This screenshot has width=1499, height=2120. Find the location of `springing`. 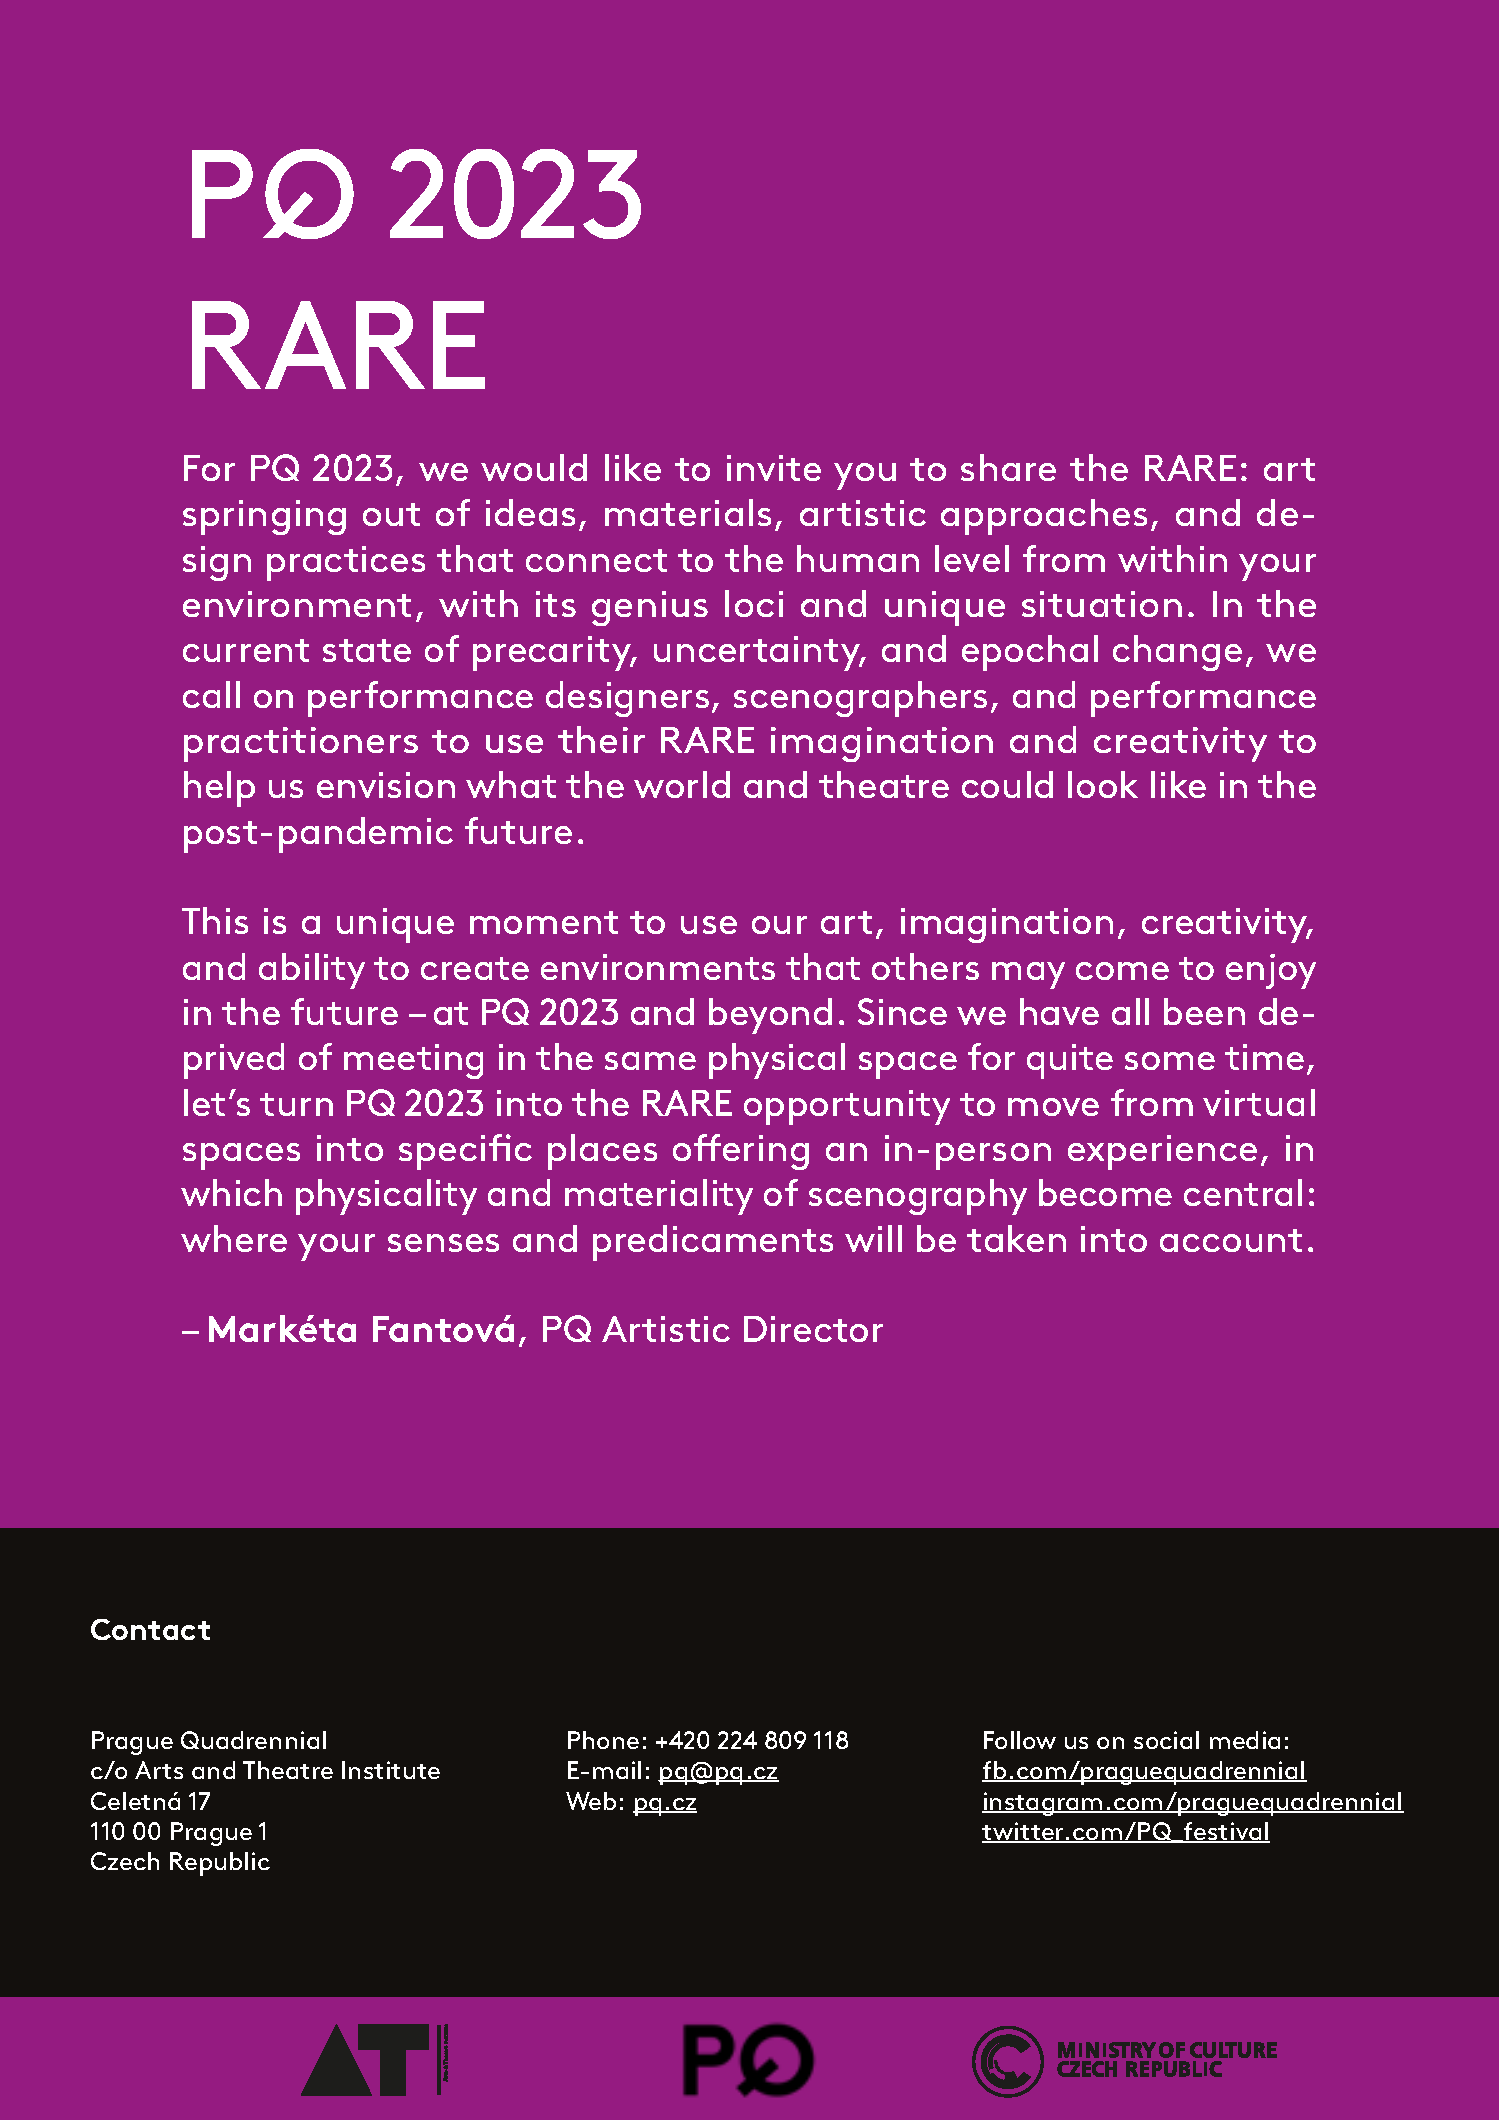

springing is located at coordinates (264, 517).
